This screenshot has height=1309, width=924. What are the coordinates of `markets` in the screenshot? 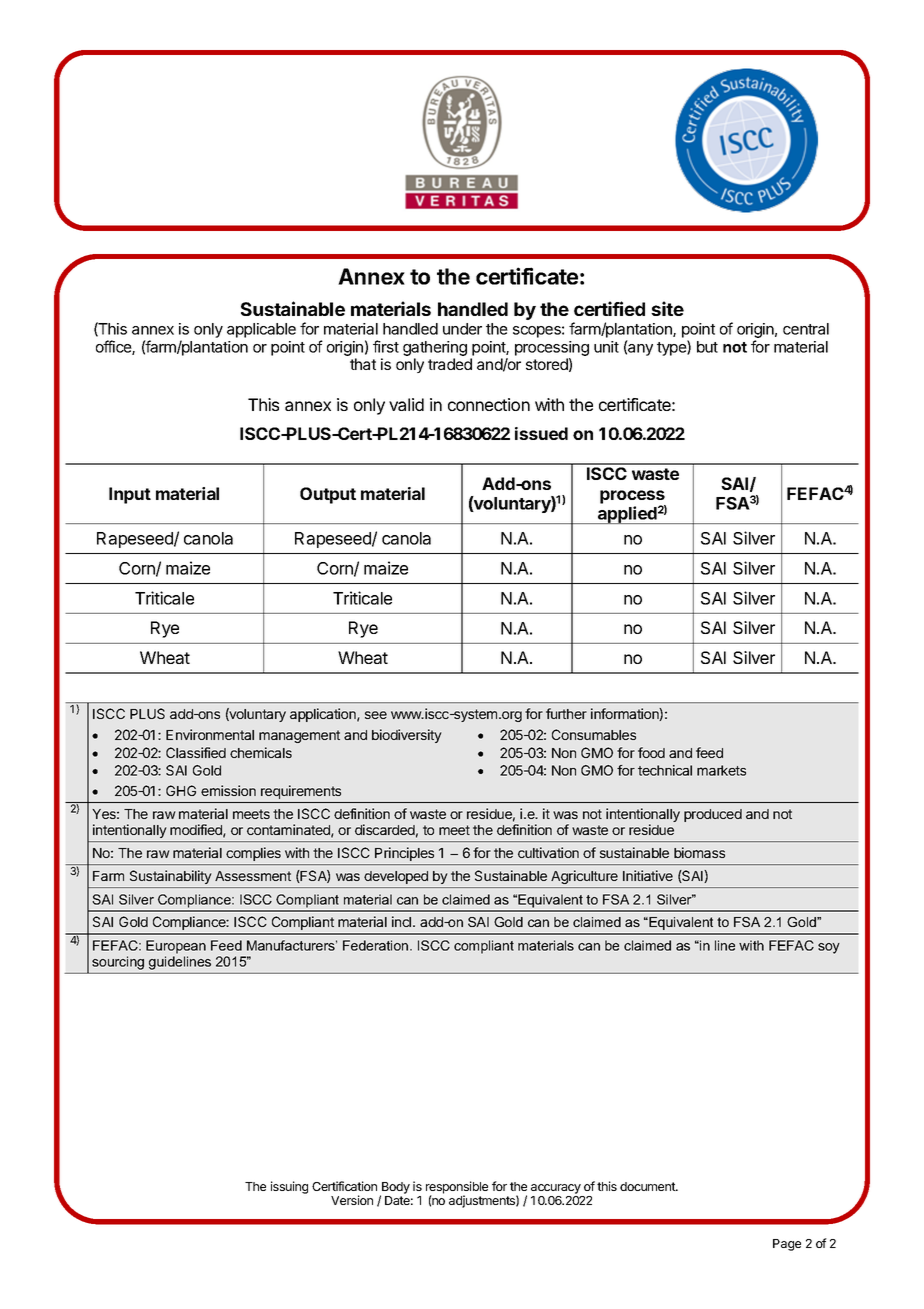 It's located at (721, 770).
